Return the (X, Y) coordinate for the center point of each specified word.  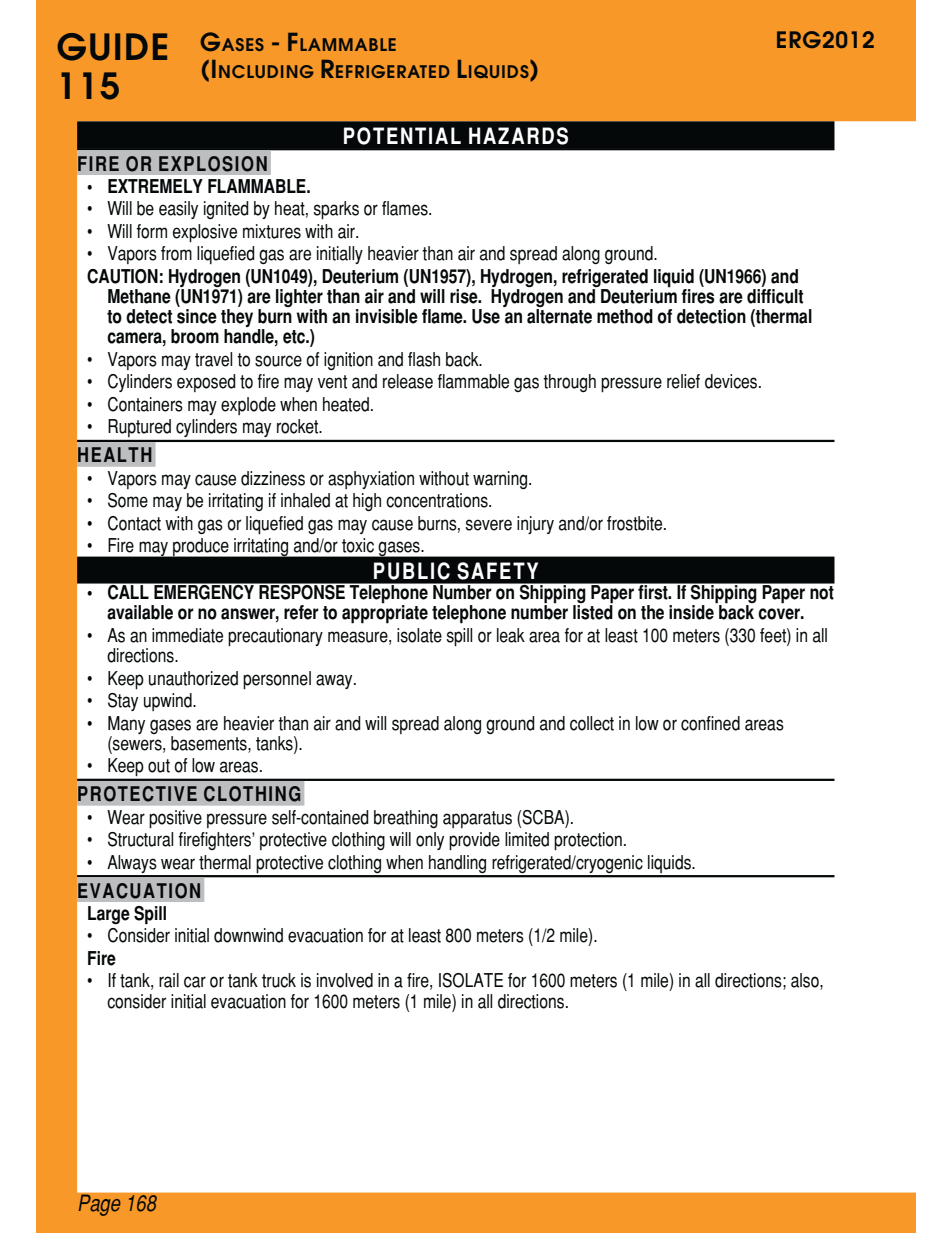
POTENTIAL (402, 136)
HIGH (367, 502)
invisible (387, 316)
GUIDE (112, 47)
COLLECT (592, 723)
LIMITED (527, 839)
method (625, 316)
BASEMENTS (210, 744)
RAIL (169, 980)
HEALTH (115, 454)
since (197, 316)
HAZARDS (518, 136)
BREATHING (406, 819)
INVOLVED (345, 980)
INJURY (535, 525)
